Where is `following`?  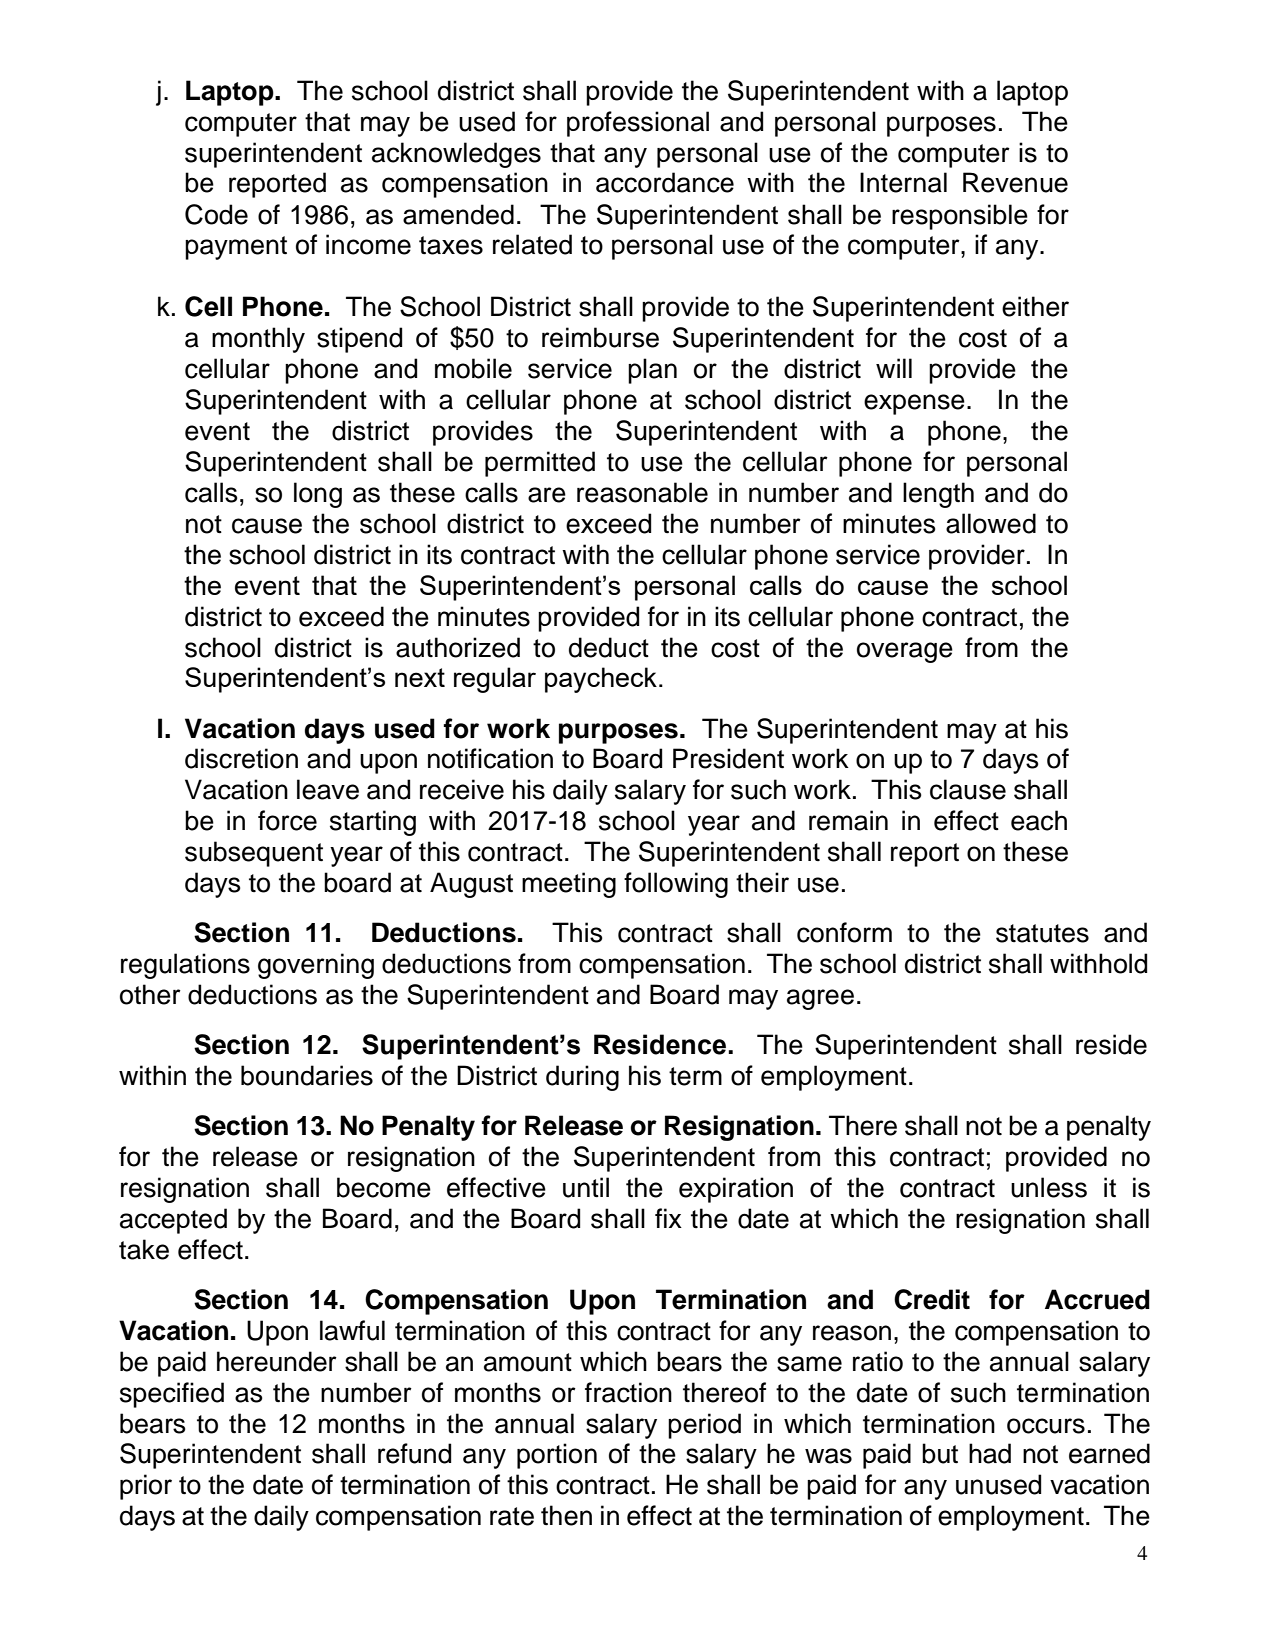
following is located at coordinates (676, 885).
